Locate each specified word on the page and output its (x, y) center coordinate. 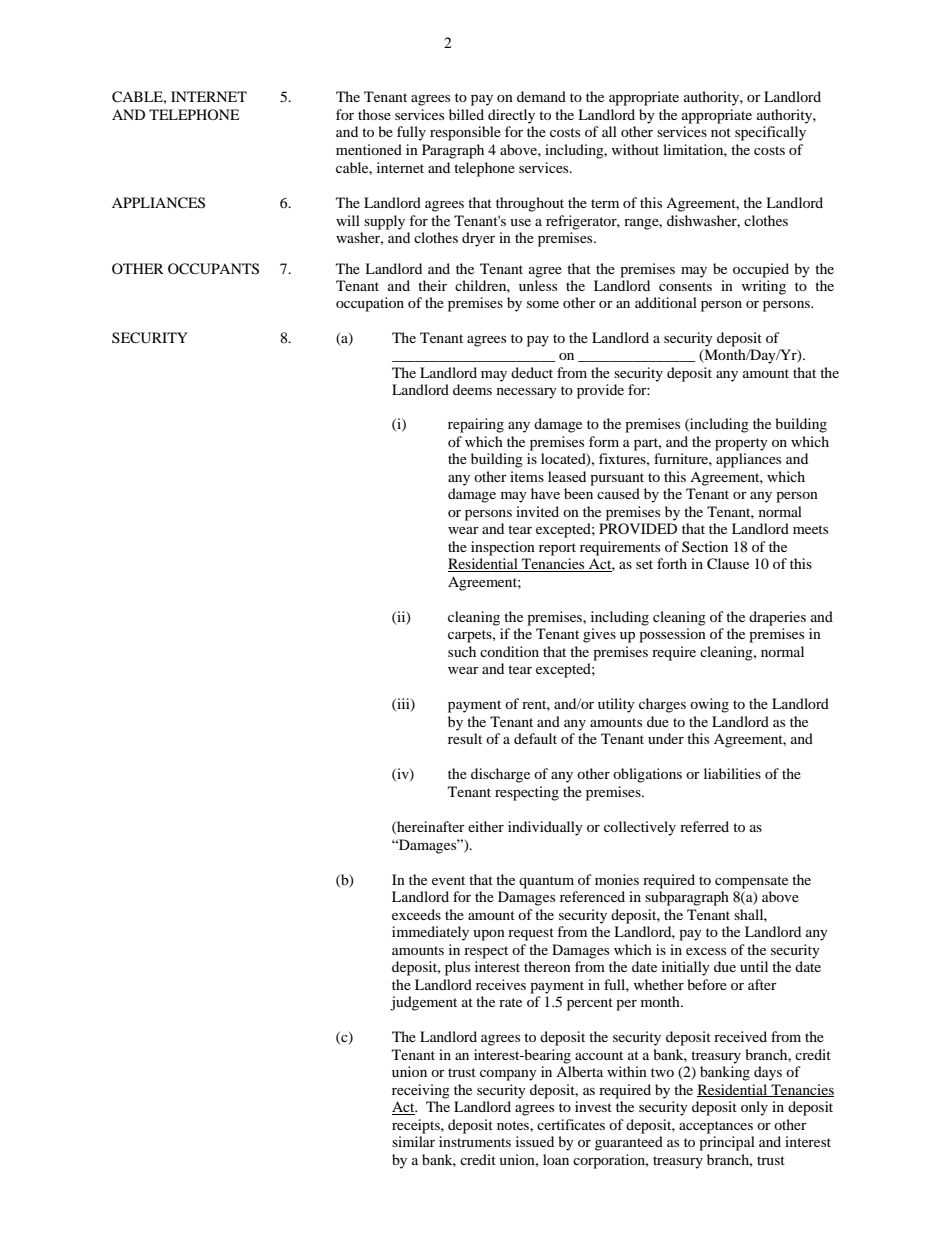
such (462, 651)
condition (509, 651)
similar (413, 1141)
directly (511, 116)
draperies (777, 618)
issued (535, 1141)
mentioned (369, 149)
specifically (770, 133)
